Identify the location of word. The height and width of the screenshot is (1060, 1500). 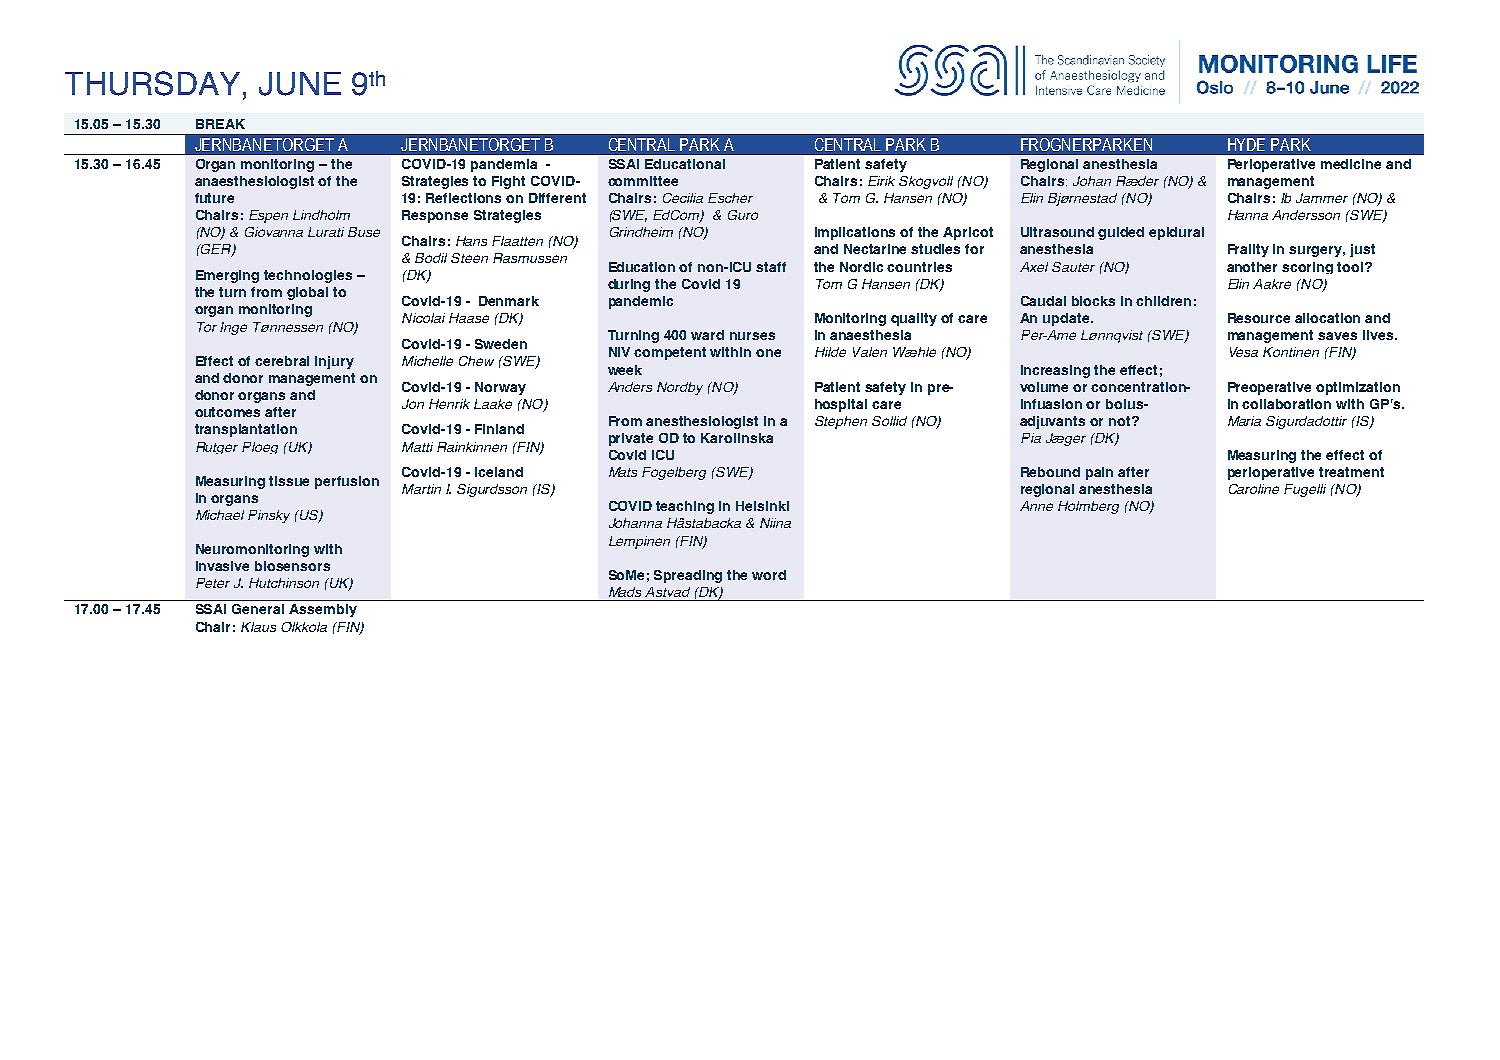
(769, 575).
